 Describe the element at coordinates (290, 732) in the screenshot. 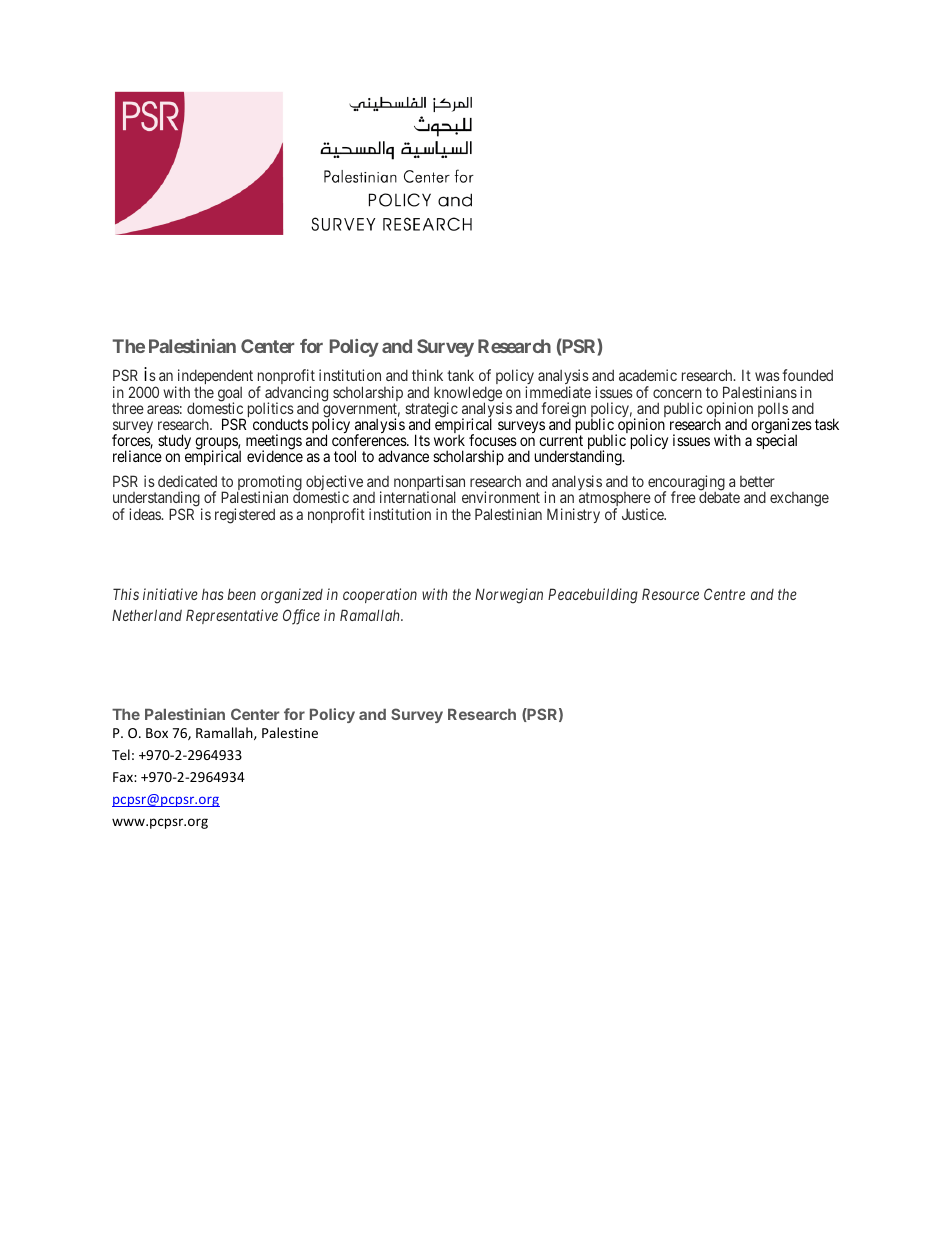

I see `Palestine` at that location.
